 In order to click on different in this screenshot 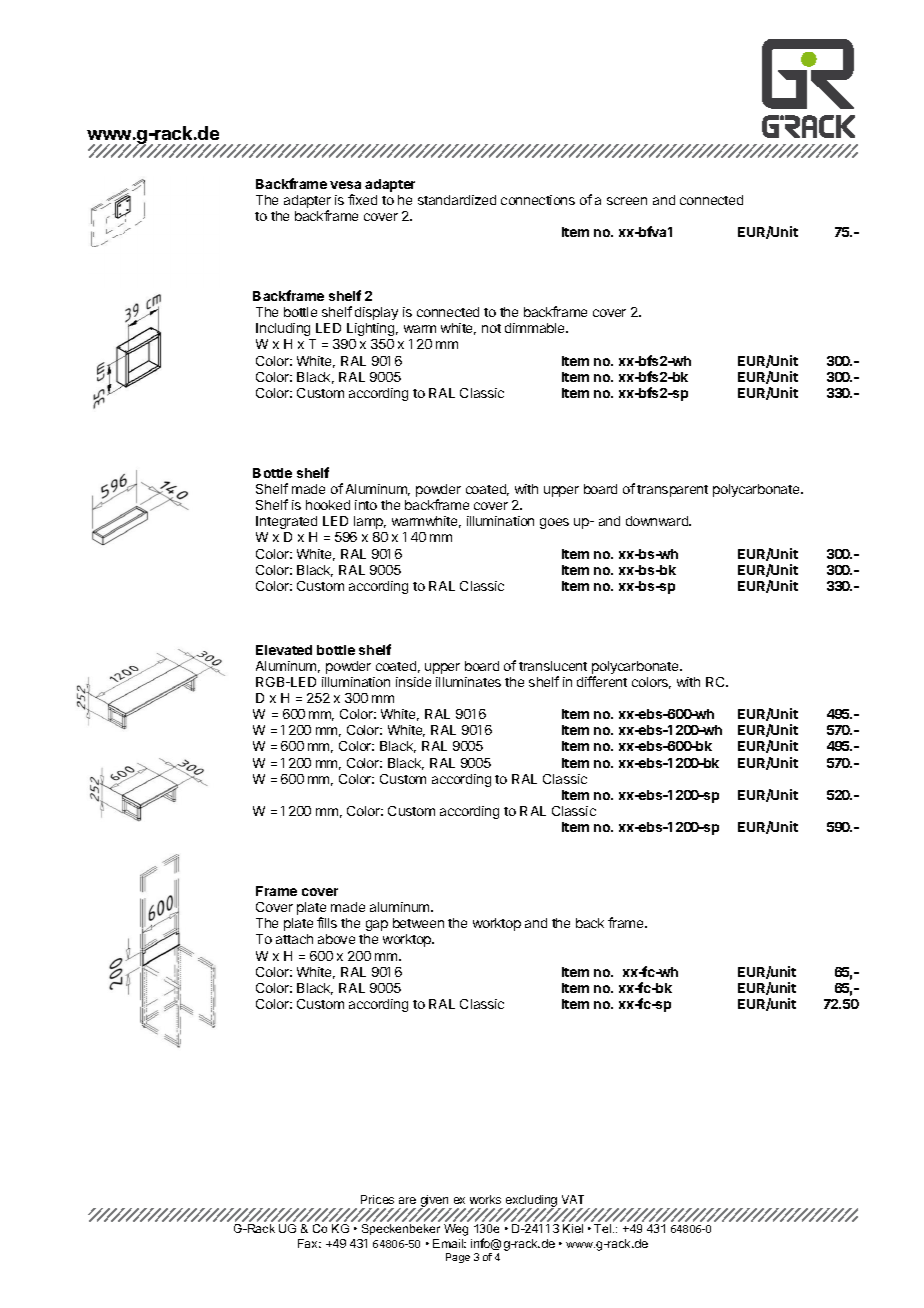, I will do `click(602, 681)`.
